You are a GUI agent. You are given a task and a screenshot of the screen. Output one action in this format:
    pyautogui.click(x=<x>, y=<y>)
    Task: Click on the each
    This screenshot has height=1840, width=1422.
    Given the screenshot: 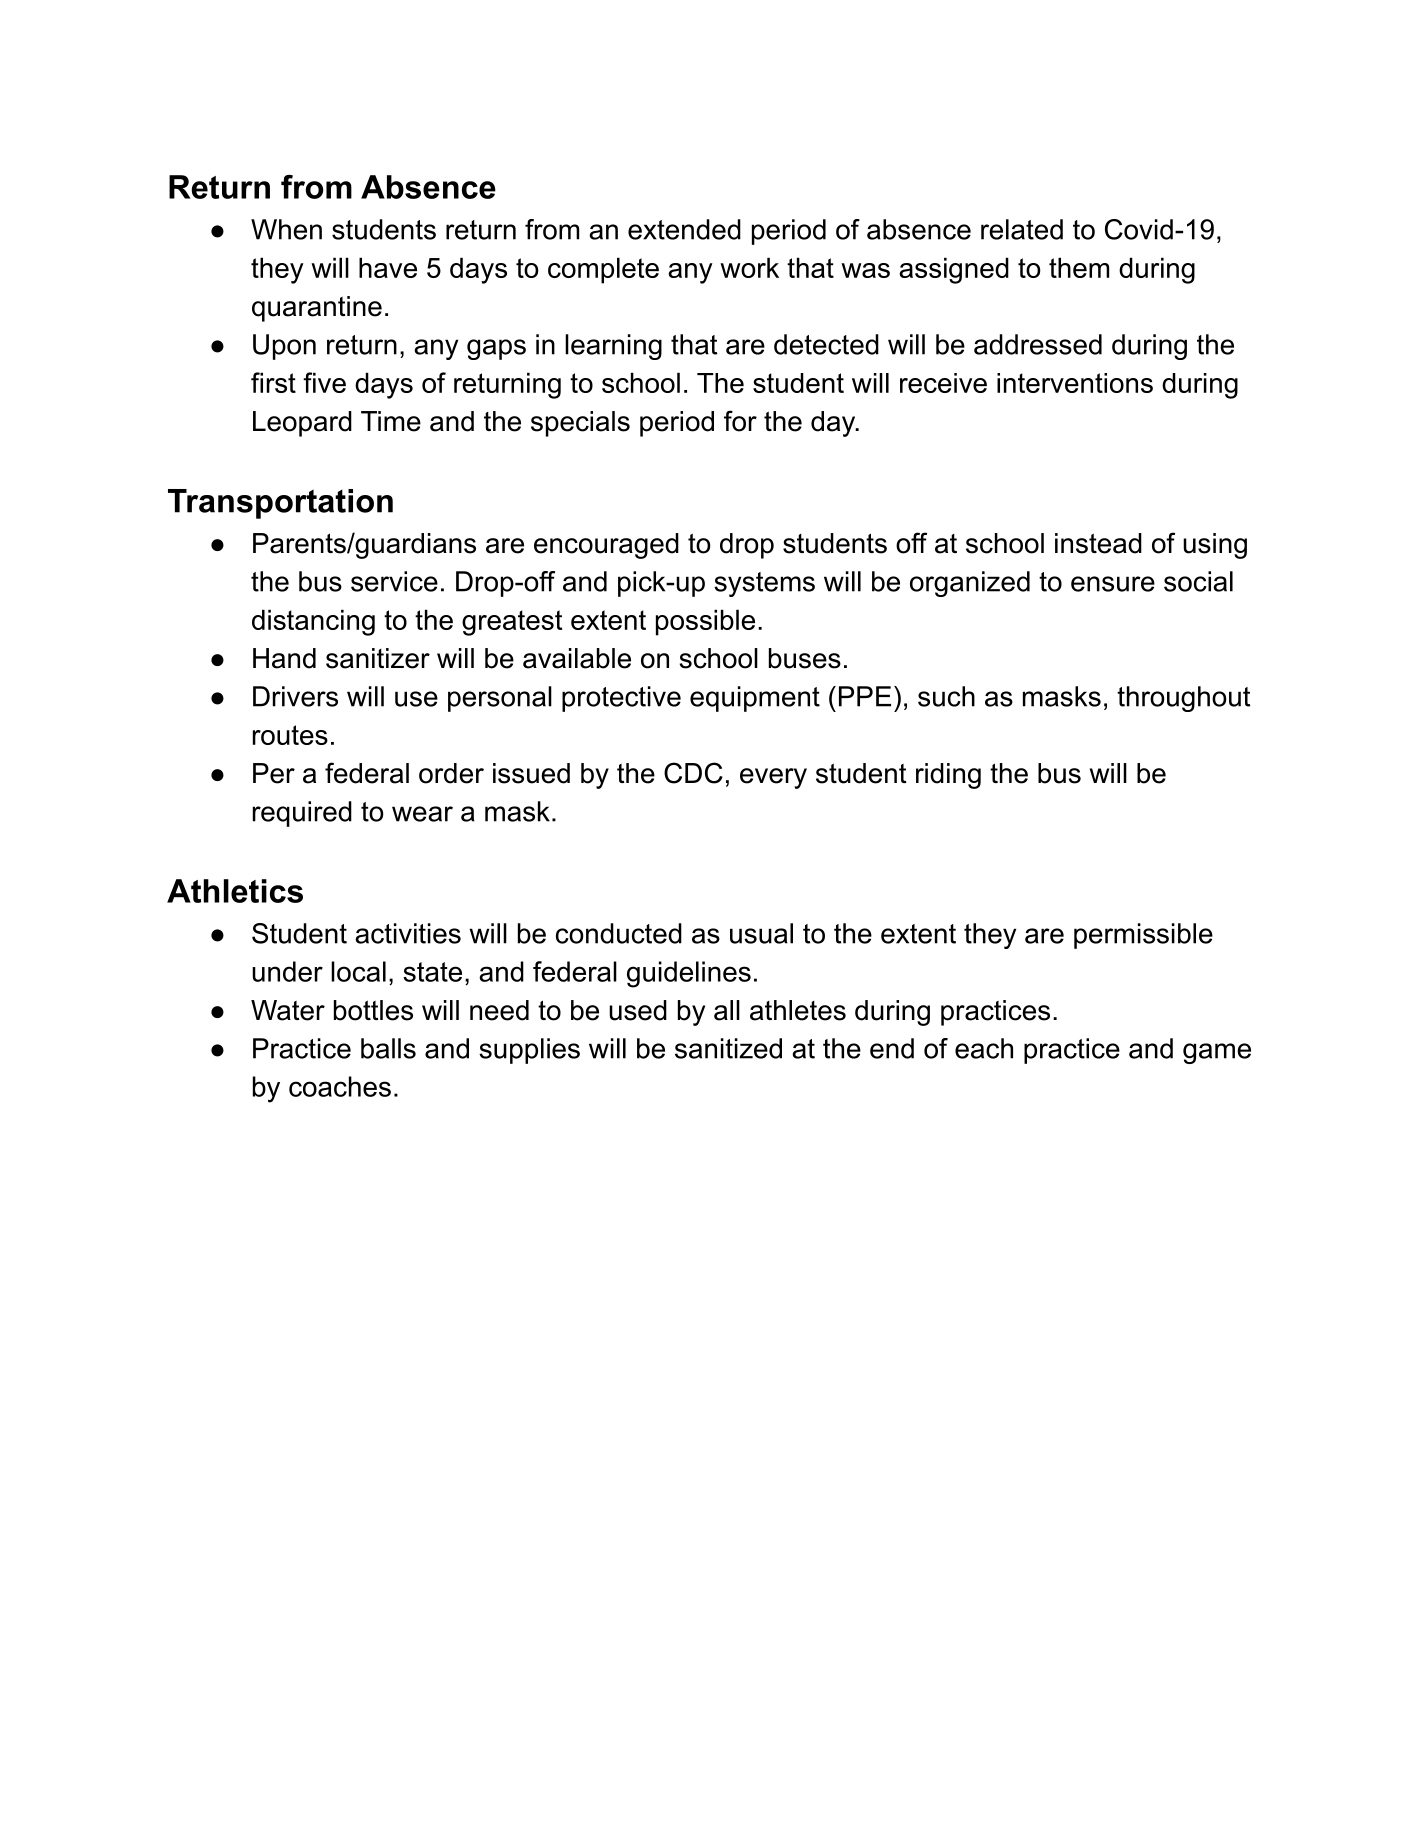 What is the action you would take?
    pyautogui.click(x=984, y=1048)
